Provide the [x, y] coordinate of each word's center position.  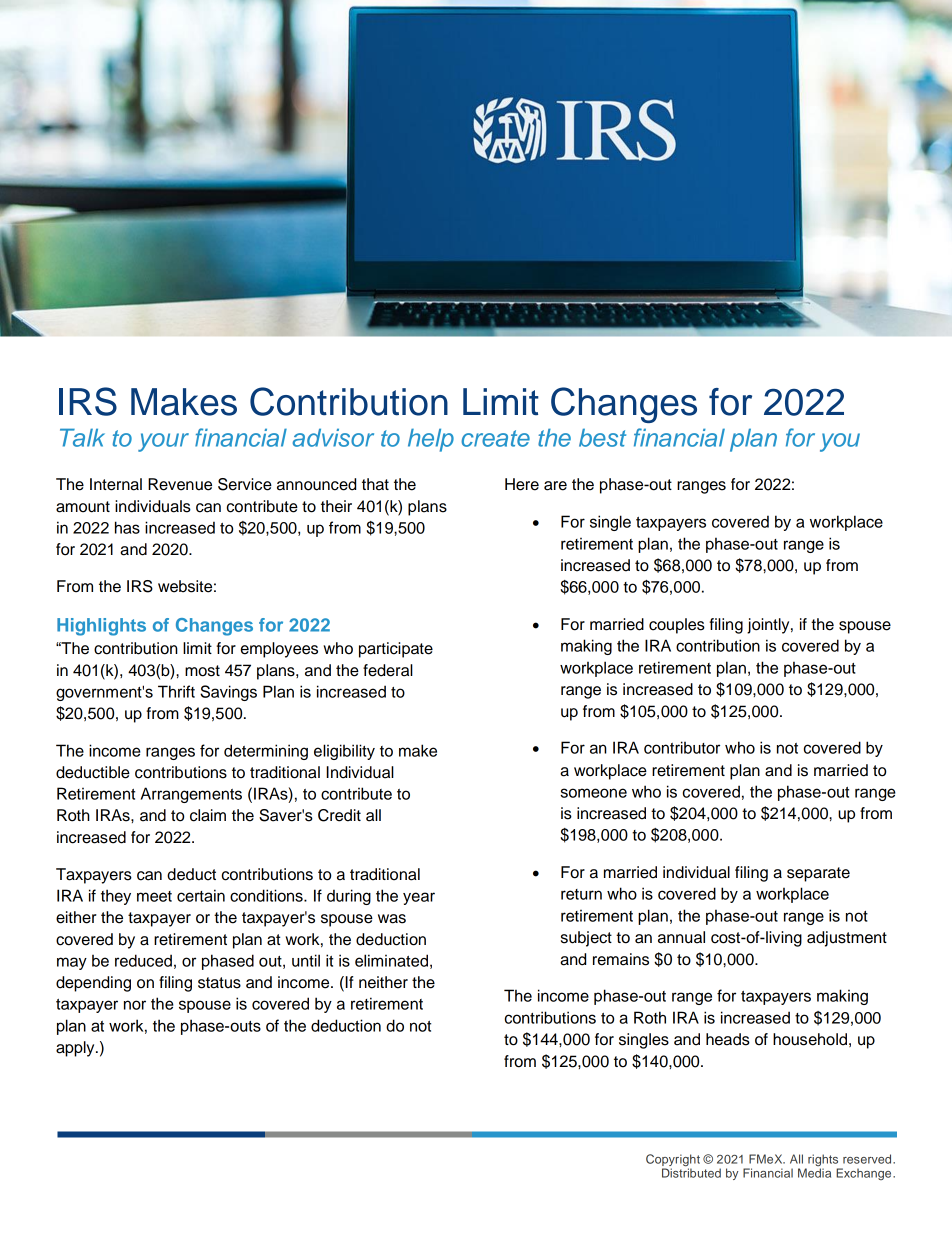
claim [208, 815]
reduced [143, 960]
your [163, 442]
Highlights [101, 627]
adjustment [847, 939]
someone [593, 793]
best [602, 437]
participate [396, 650]
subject [586, 939]
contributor [682, 747]
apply [76, 1049]
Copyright [673, 1160]
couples [677, 626]
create [495, 438]
